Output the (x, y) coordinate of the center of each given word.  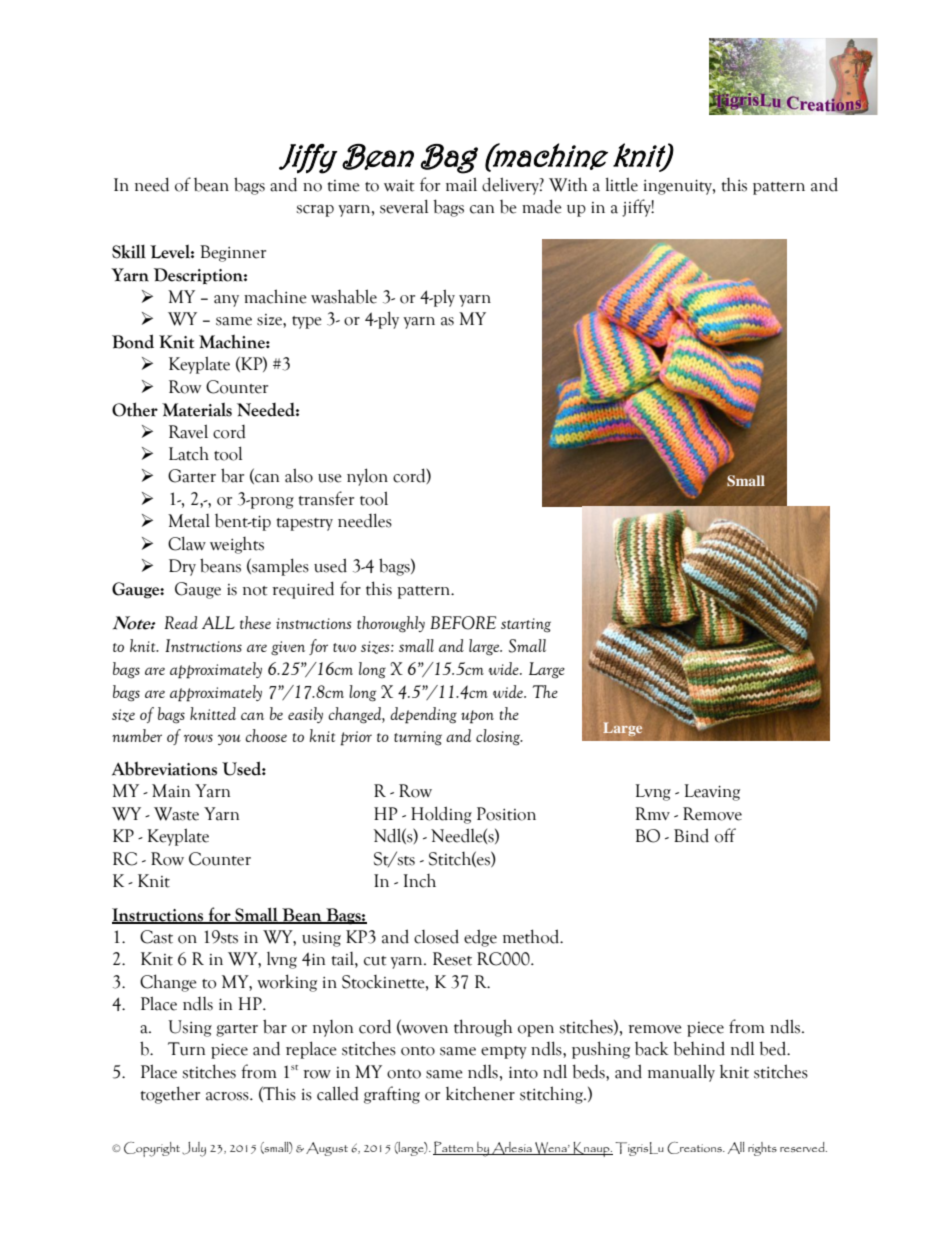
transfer (326, 498)
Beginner (233, 253)
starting (526, 625)
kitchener (480, 1094)
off (725, 835)
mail (461, 184)
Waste (176, 814)
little (621, 184)
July (194, 1149)
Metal (189, 521)
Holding (441, 815)
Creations (695, 1148)
